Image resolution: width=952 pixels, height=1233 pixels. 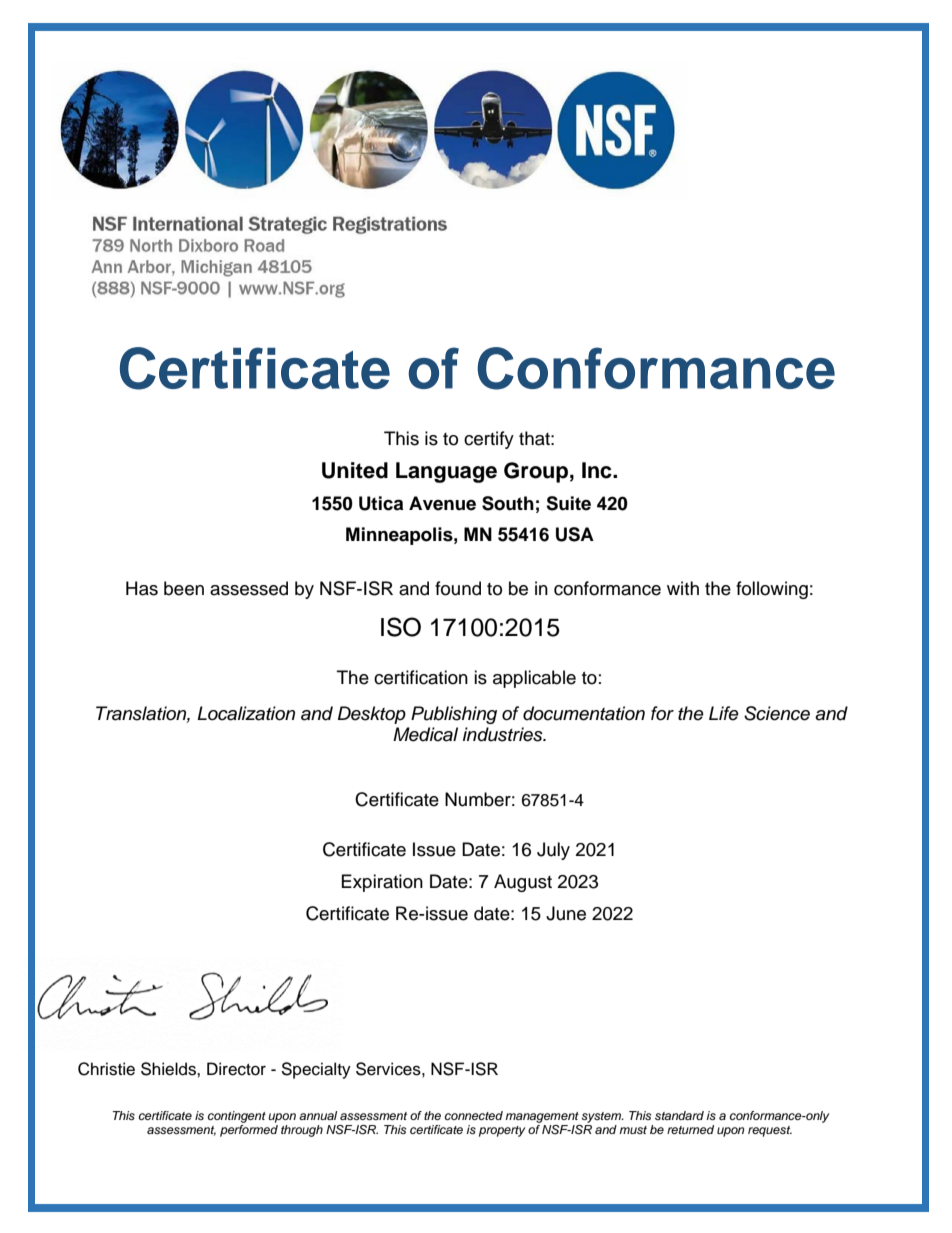 I want to click on United, so click(x=355, y=470).
